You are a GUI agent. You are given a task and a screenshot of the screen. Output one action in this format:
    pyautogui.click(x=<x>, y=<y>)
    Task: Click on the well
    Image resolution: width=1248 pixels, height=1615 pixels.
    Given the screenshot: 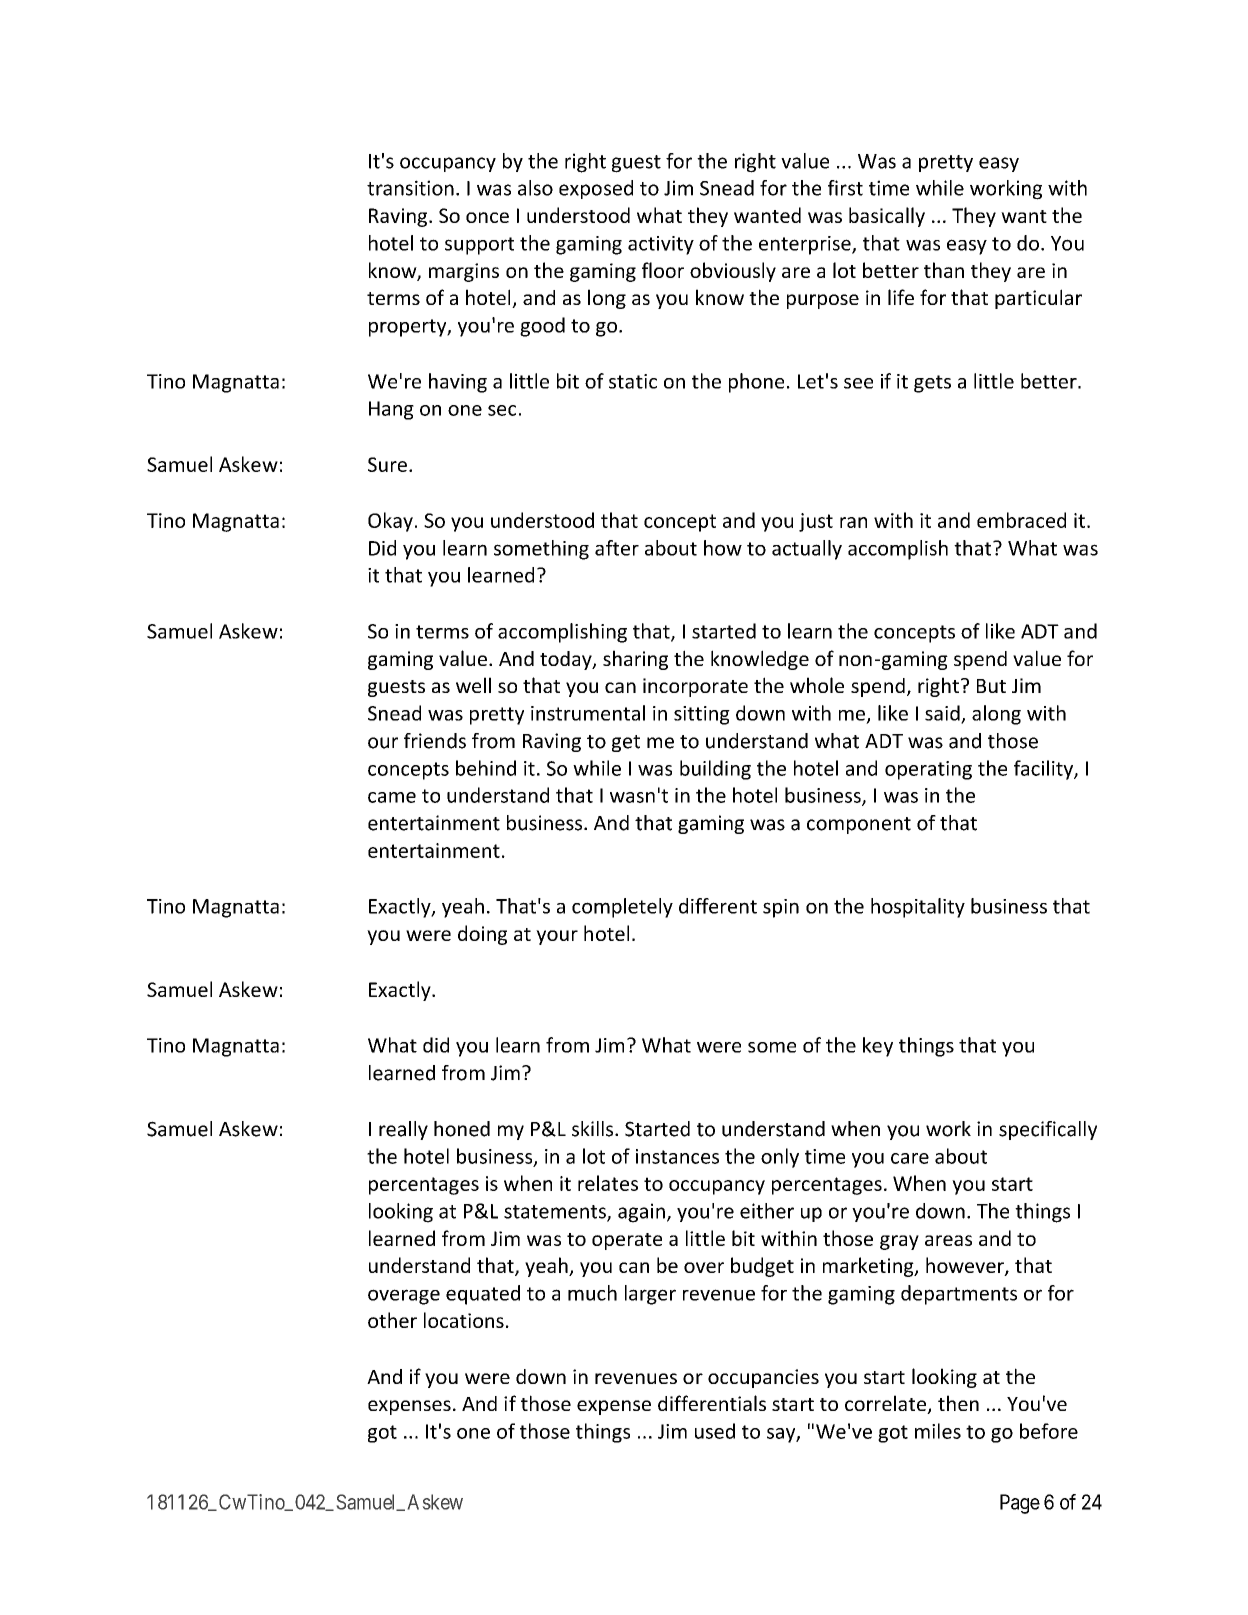 What is the action you would take?
    pyautogui.click(x=473, y=685)
